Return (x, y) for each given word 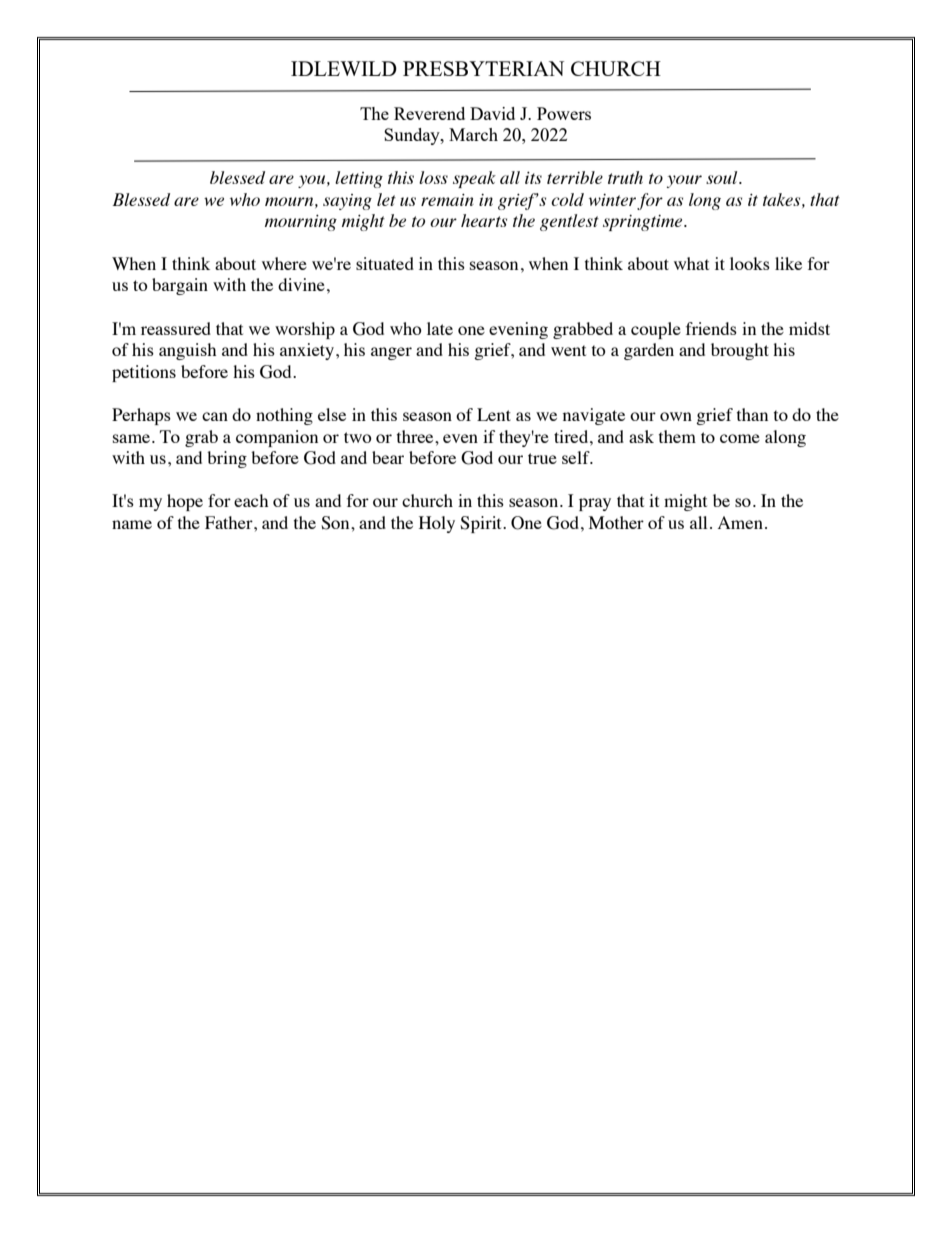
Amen (740, 522)
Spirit (482, 524)
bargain (180, 286)
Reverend (429, 113)
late (440, 328)
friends (711, 328)
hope (185, 502)
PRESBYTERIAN (483, 68)
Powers (564, 113)
